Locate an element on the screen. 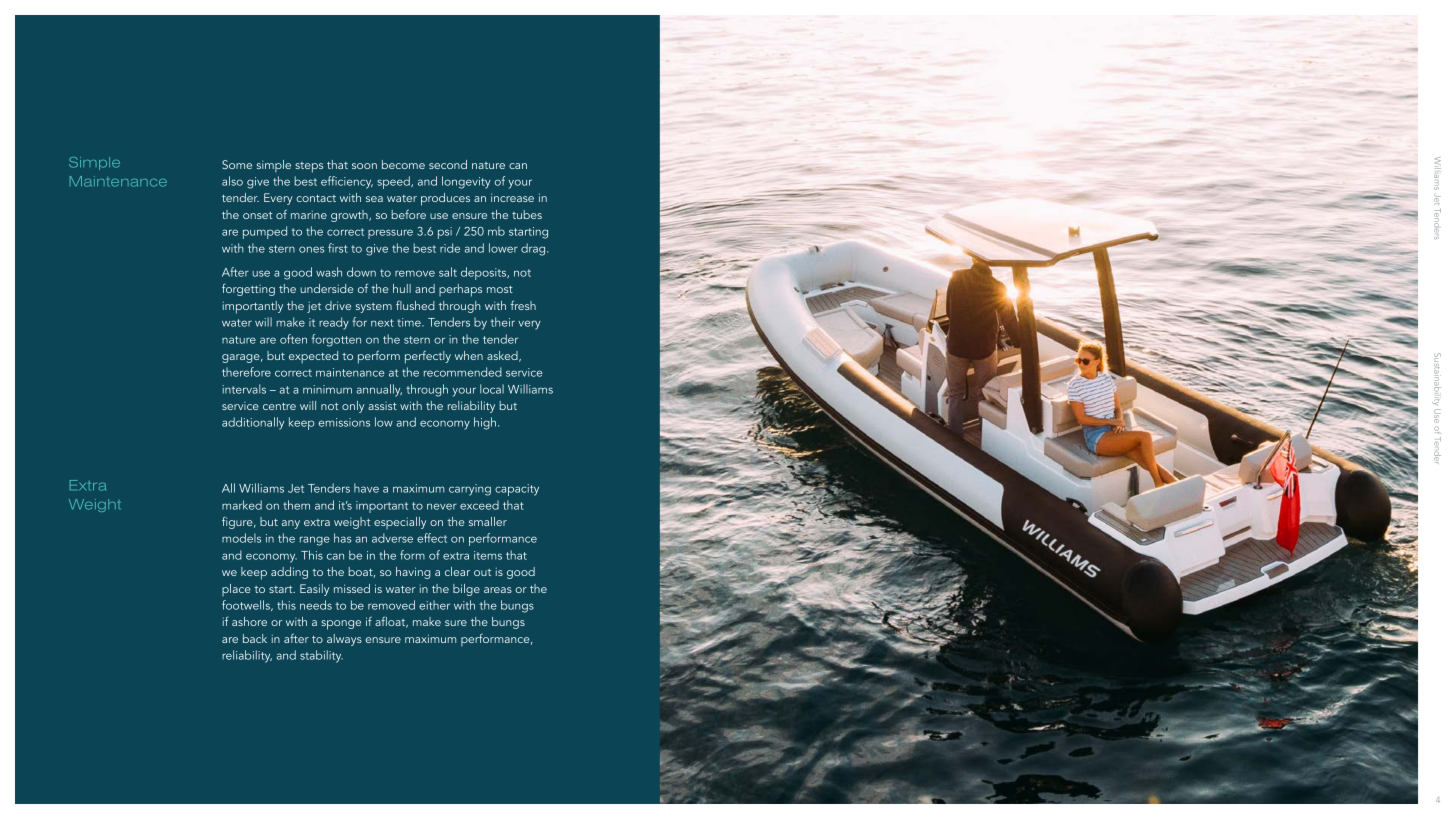  high is located at coordinates (486, 423).
